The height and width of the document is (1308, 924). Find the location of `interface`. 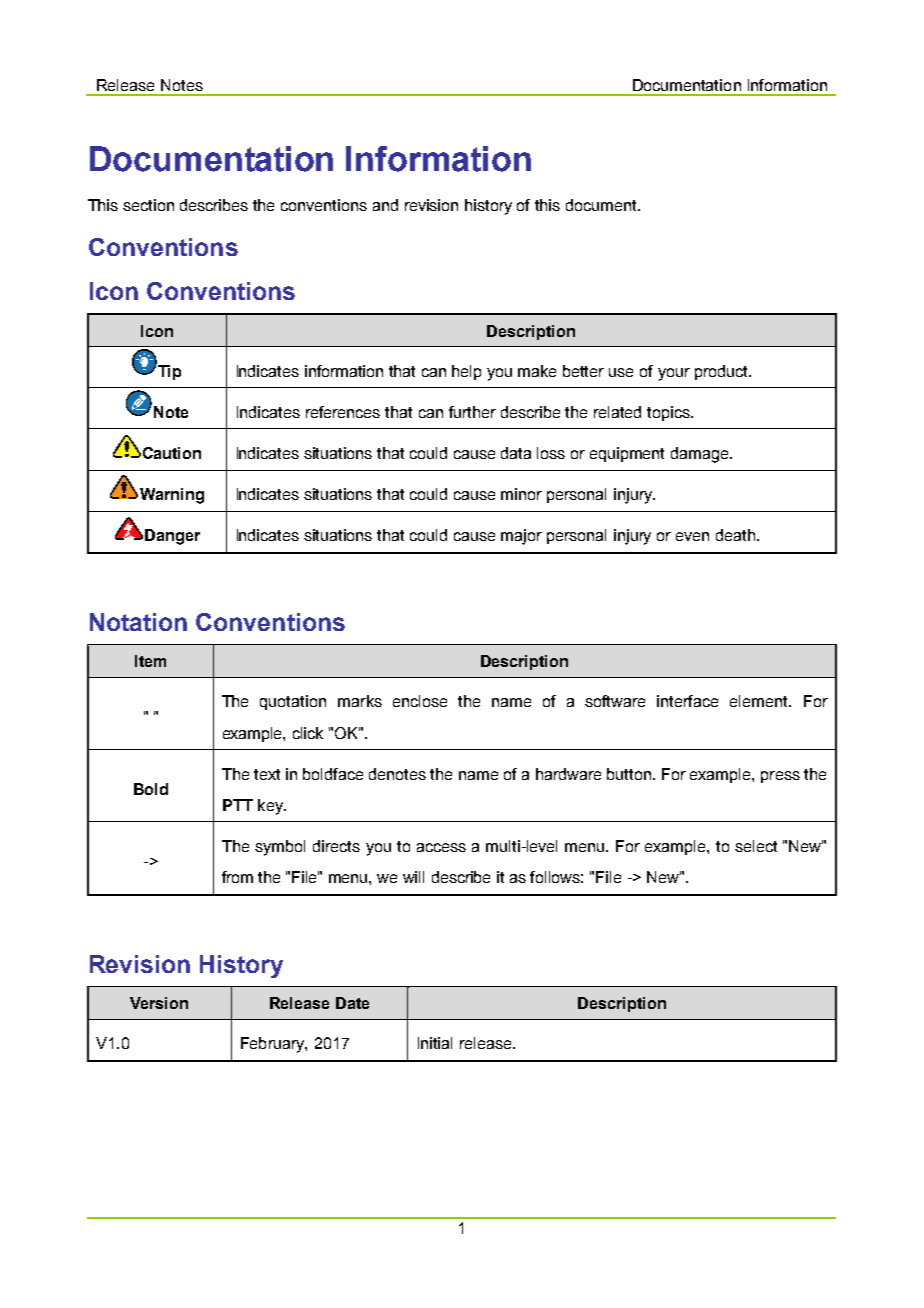

interface is located at coordinates (687, 701).
